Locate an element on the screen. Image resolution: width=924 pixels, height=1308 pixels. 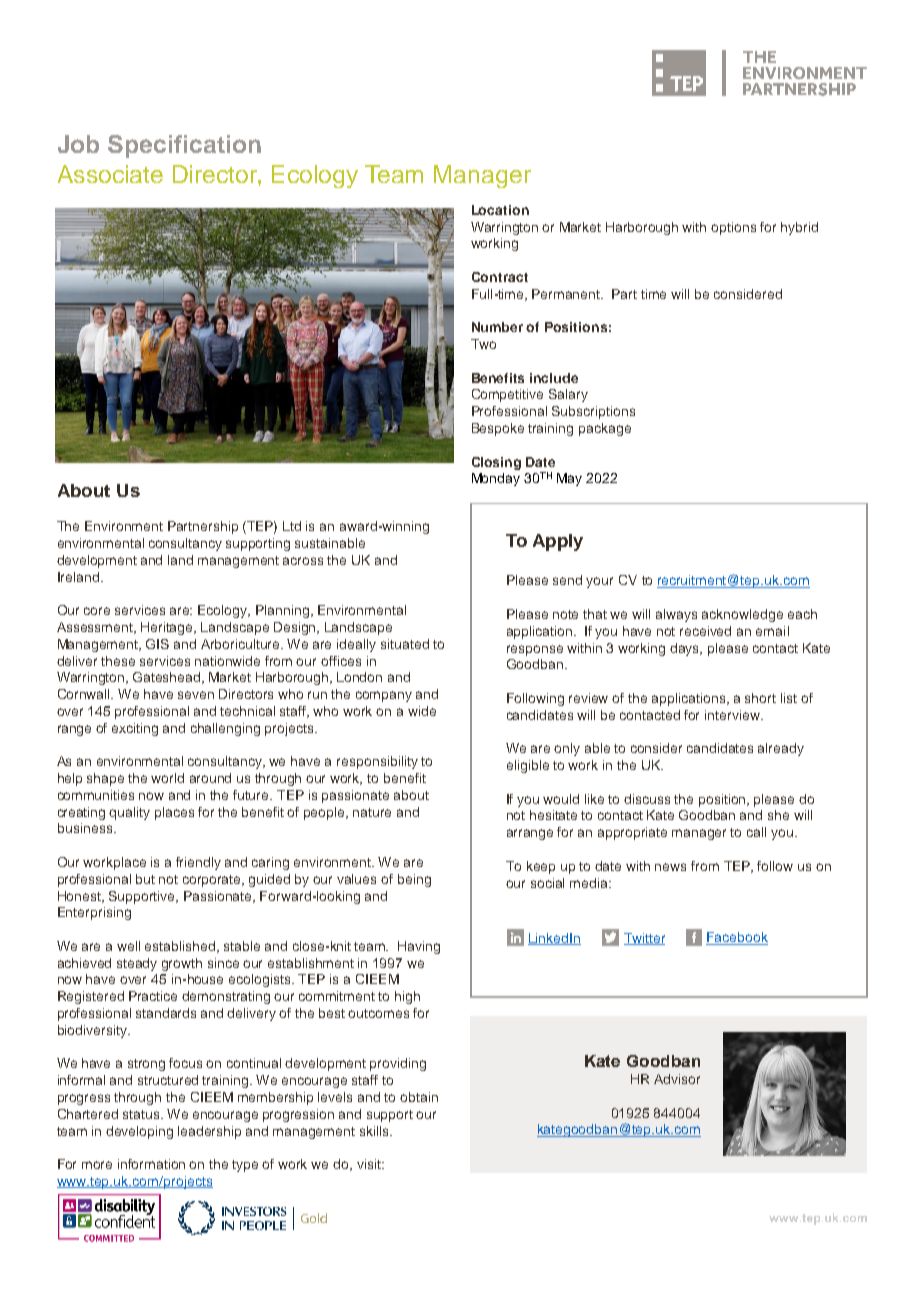
situated is located at coordinates (405, 644).
